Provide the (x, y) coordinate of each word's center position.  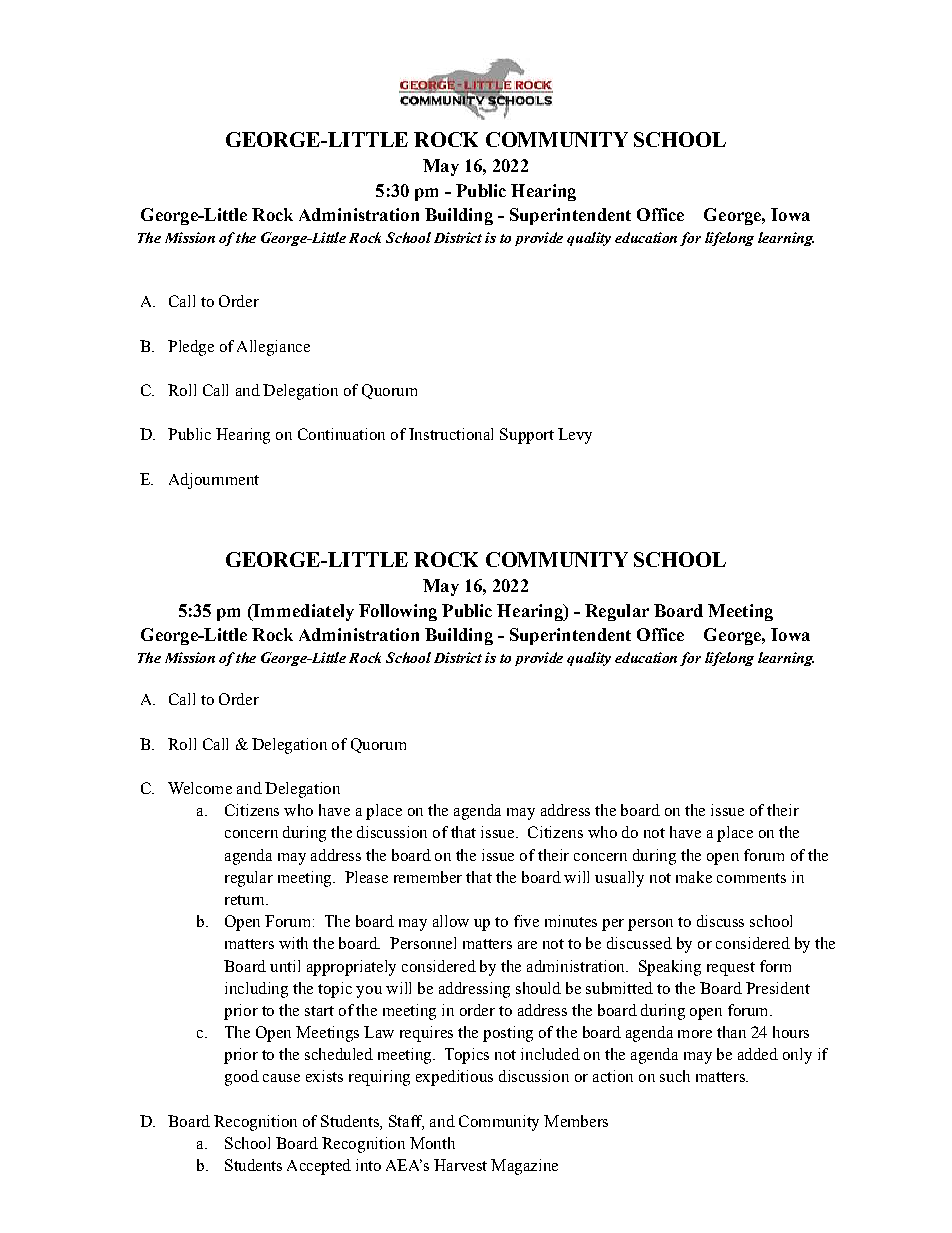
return (246, 900)
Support (527, 436)
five (526, 921)
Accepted (319, 1167)
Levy (575, 436)
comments (751, 878)
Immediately (303, 612)
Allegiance (273, 348)
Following (398, 612)
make (694, 877)
